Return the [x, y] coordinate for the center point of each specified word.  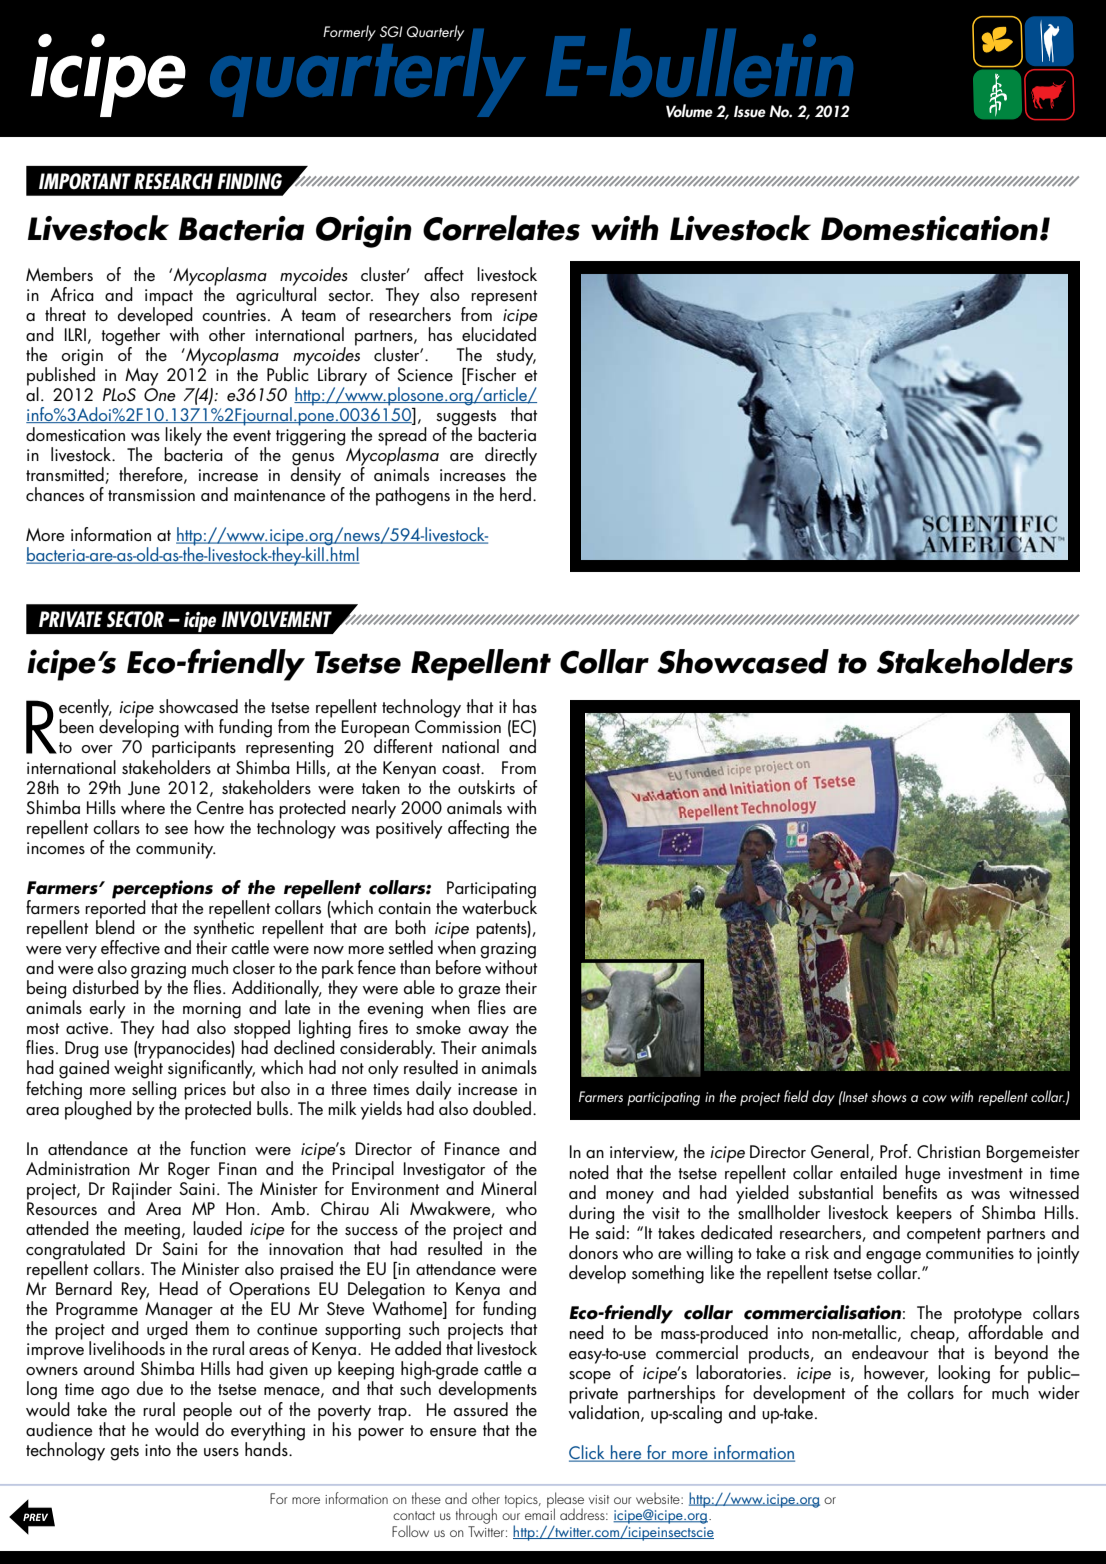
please [565, 1501]
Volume [689, 111]
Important [85, 181]
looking [964, 1375]
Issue [750, 111]
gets [124, 1453]
